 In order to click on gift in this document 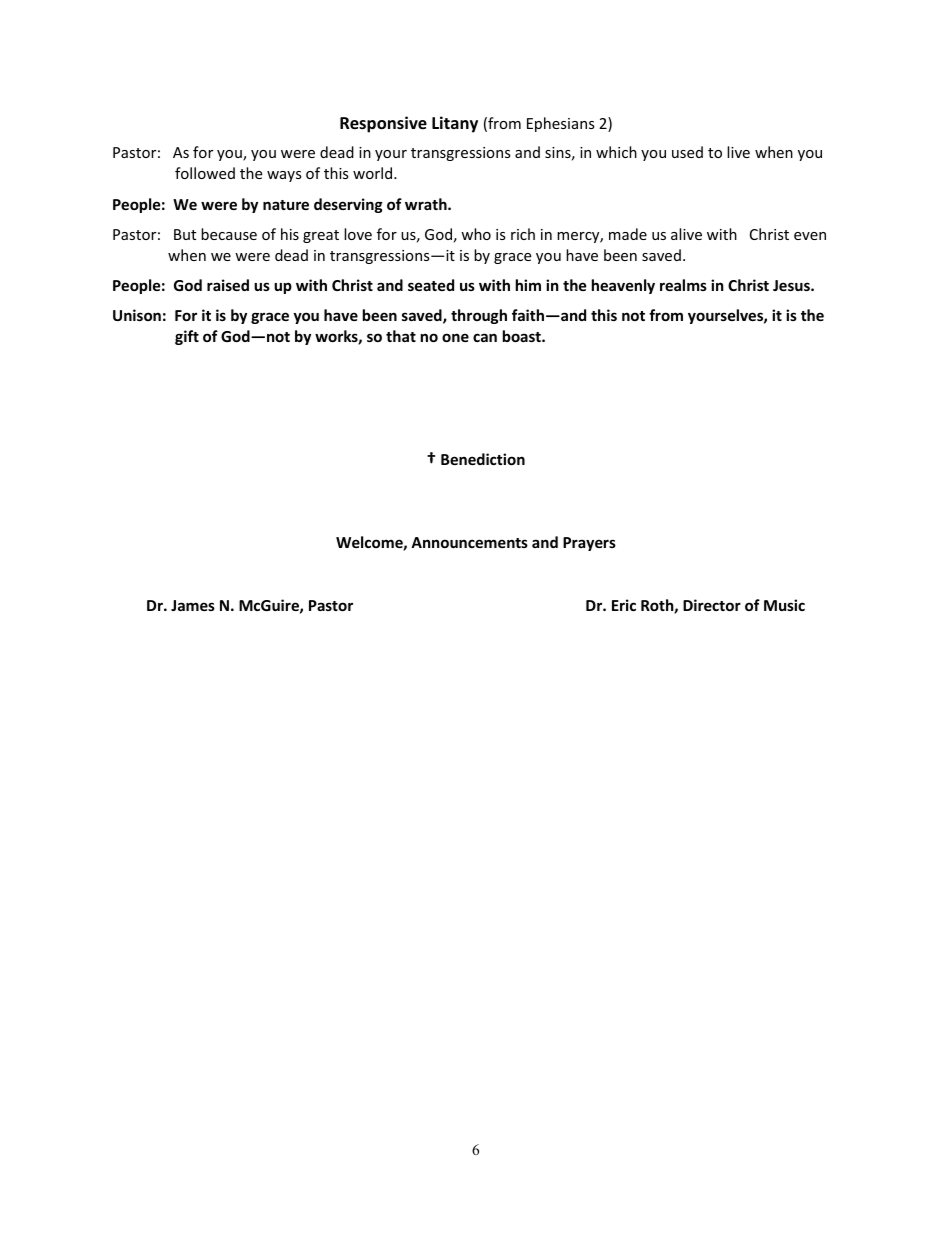, I will do `click(187, 337)`.
